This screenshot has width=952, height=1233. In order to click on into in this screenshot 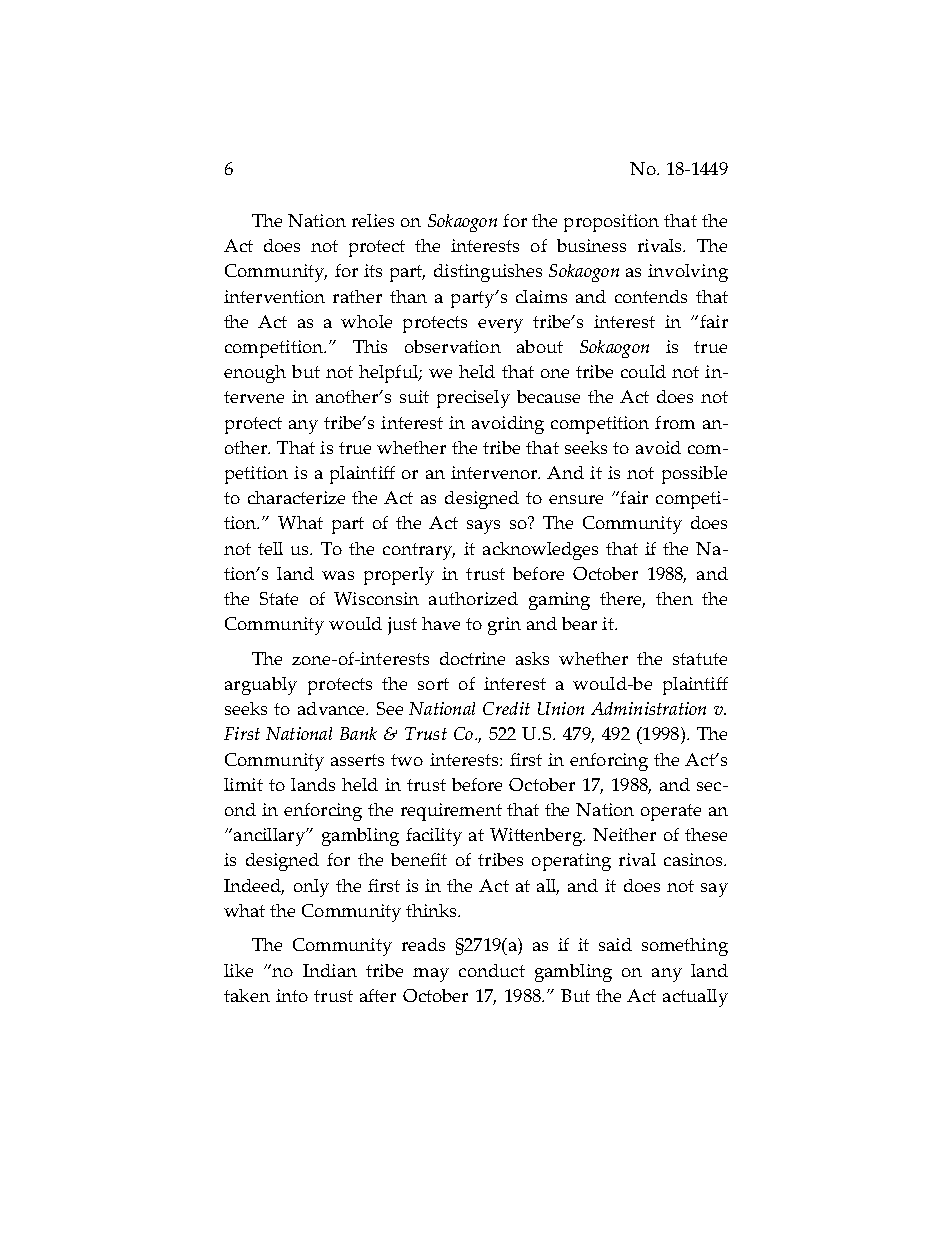, I will do `click(292, 995)`.
